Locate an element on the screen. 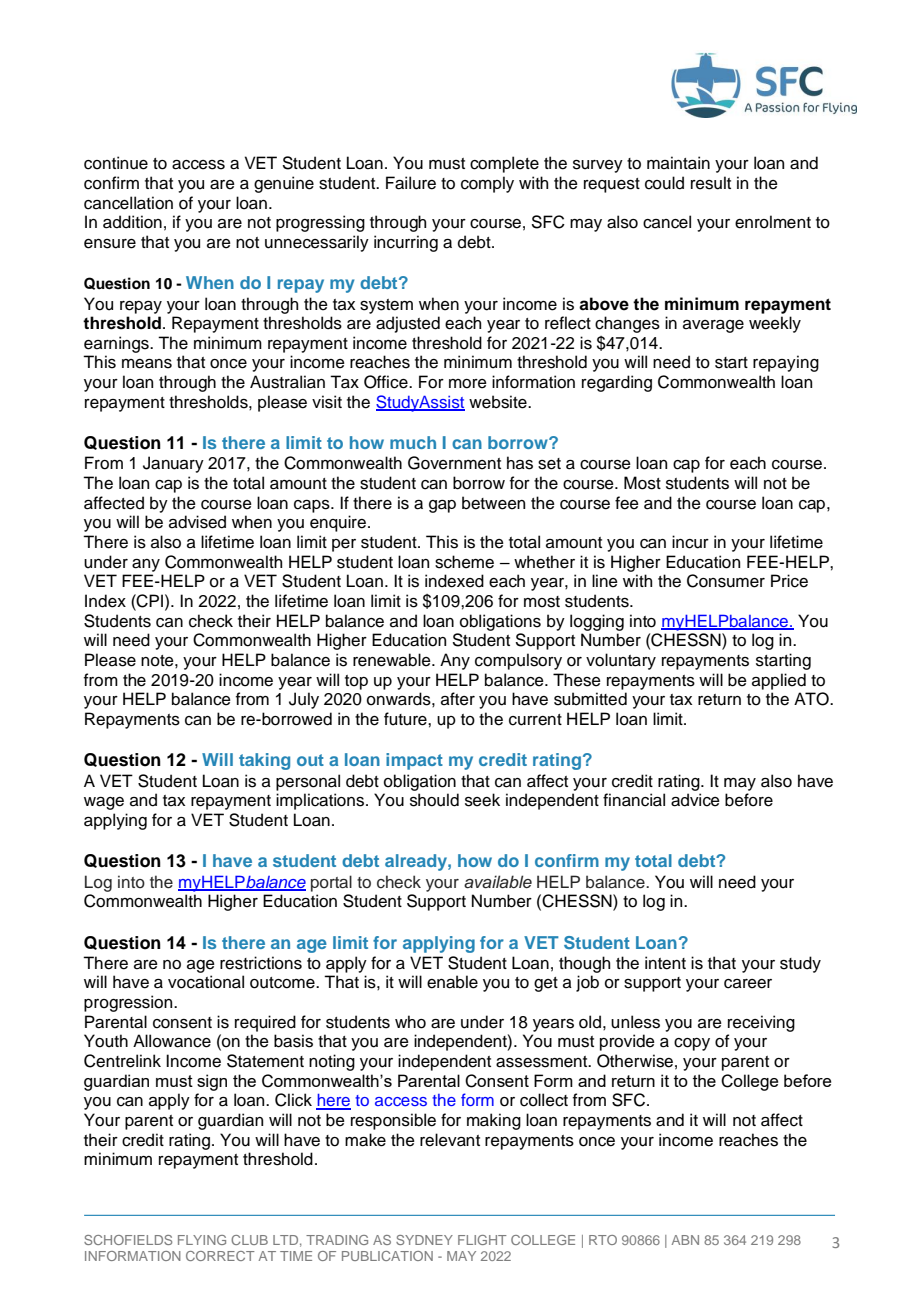 Image resolution: width=924 pixels, height=1308 pixels. addition is located at coordinates (132, 222).
